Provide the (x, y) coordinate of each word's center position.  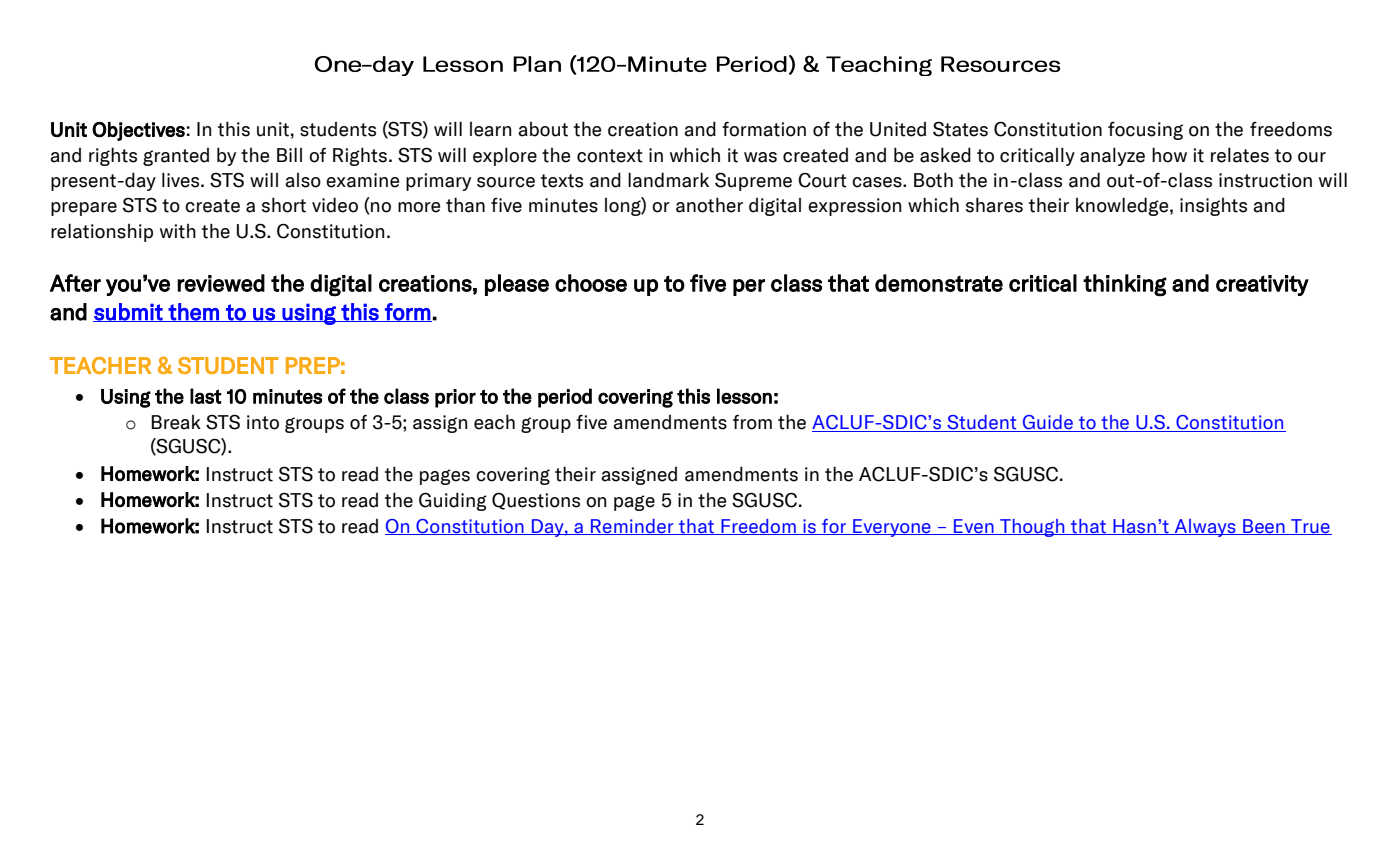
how (1169, 155)
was (760, 157)
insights (1213, 207)
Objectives (138, 131)
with (178, 231)
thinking (1125, 285)
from (752, 422)
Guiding (453, 501)
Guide (1047, 423)
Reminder (632, 527)
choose (591, 283)
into (263, 422)
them (194, 312)
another (709, 205)
